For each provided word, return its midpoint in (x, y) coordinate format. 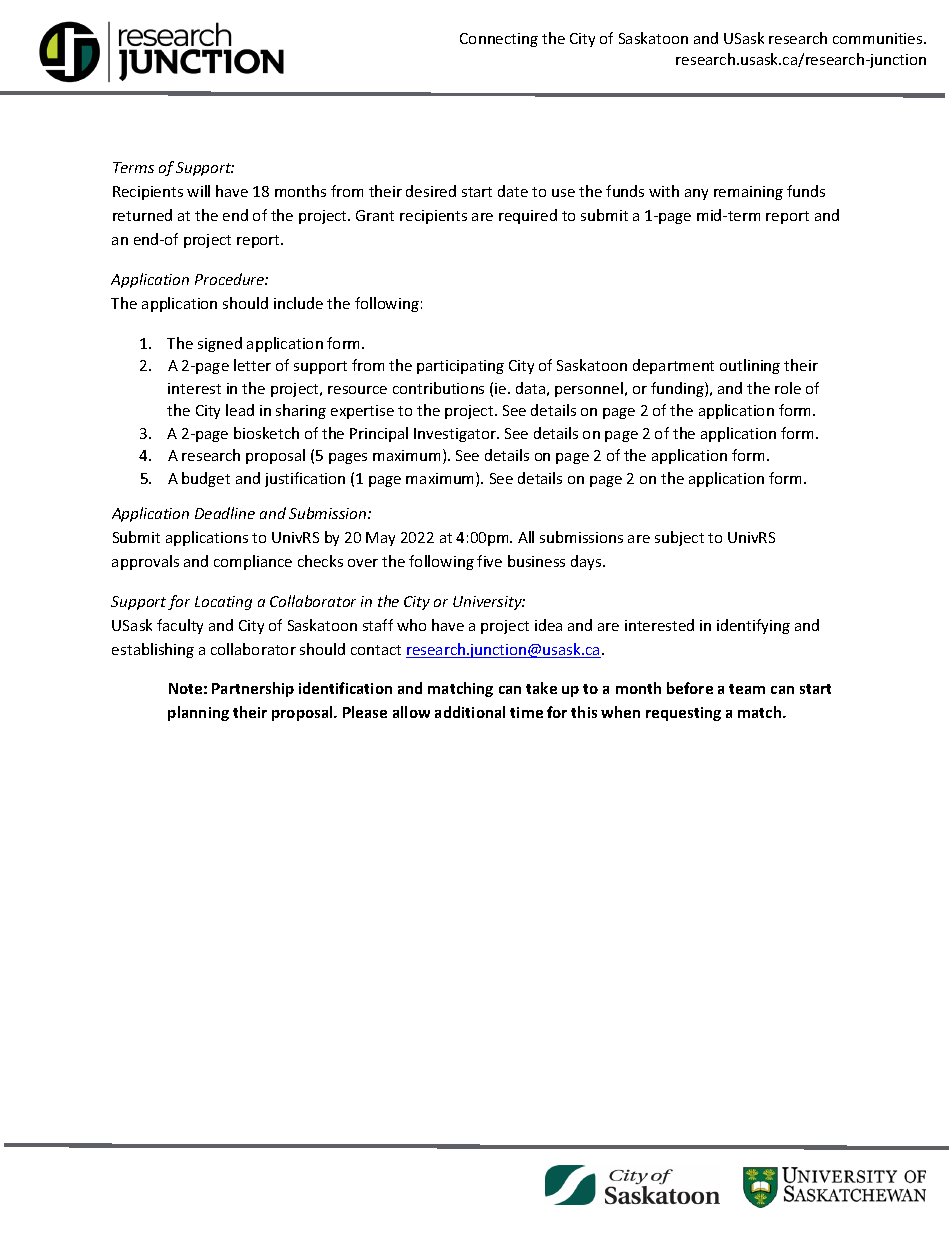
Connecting (499, 40)
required (528, 216)
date (513, 191)
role (788, 388)
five (489, 561)
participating (460, 367)
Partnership (253, 689)
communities (879, 38)
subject (679, 538)
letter (252, 365)
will (198, 191)
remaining (748, 193)
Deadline (225, 513)
